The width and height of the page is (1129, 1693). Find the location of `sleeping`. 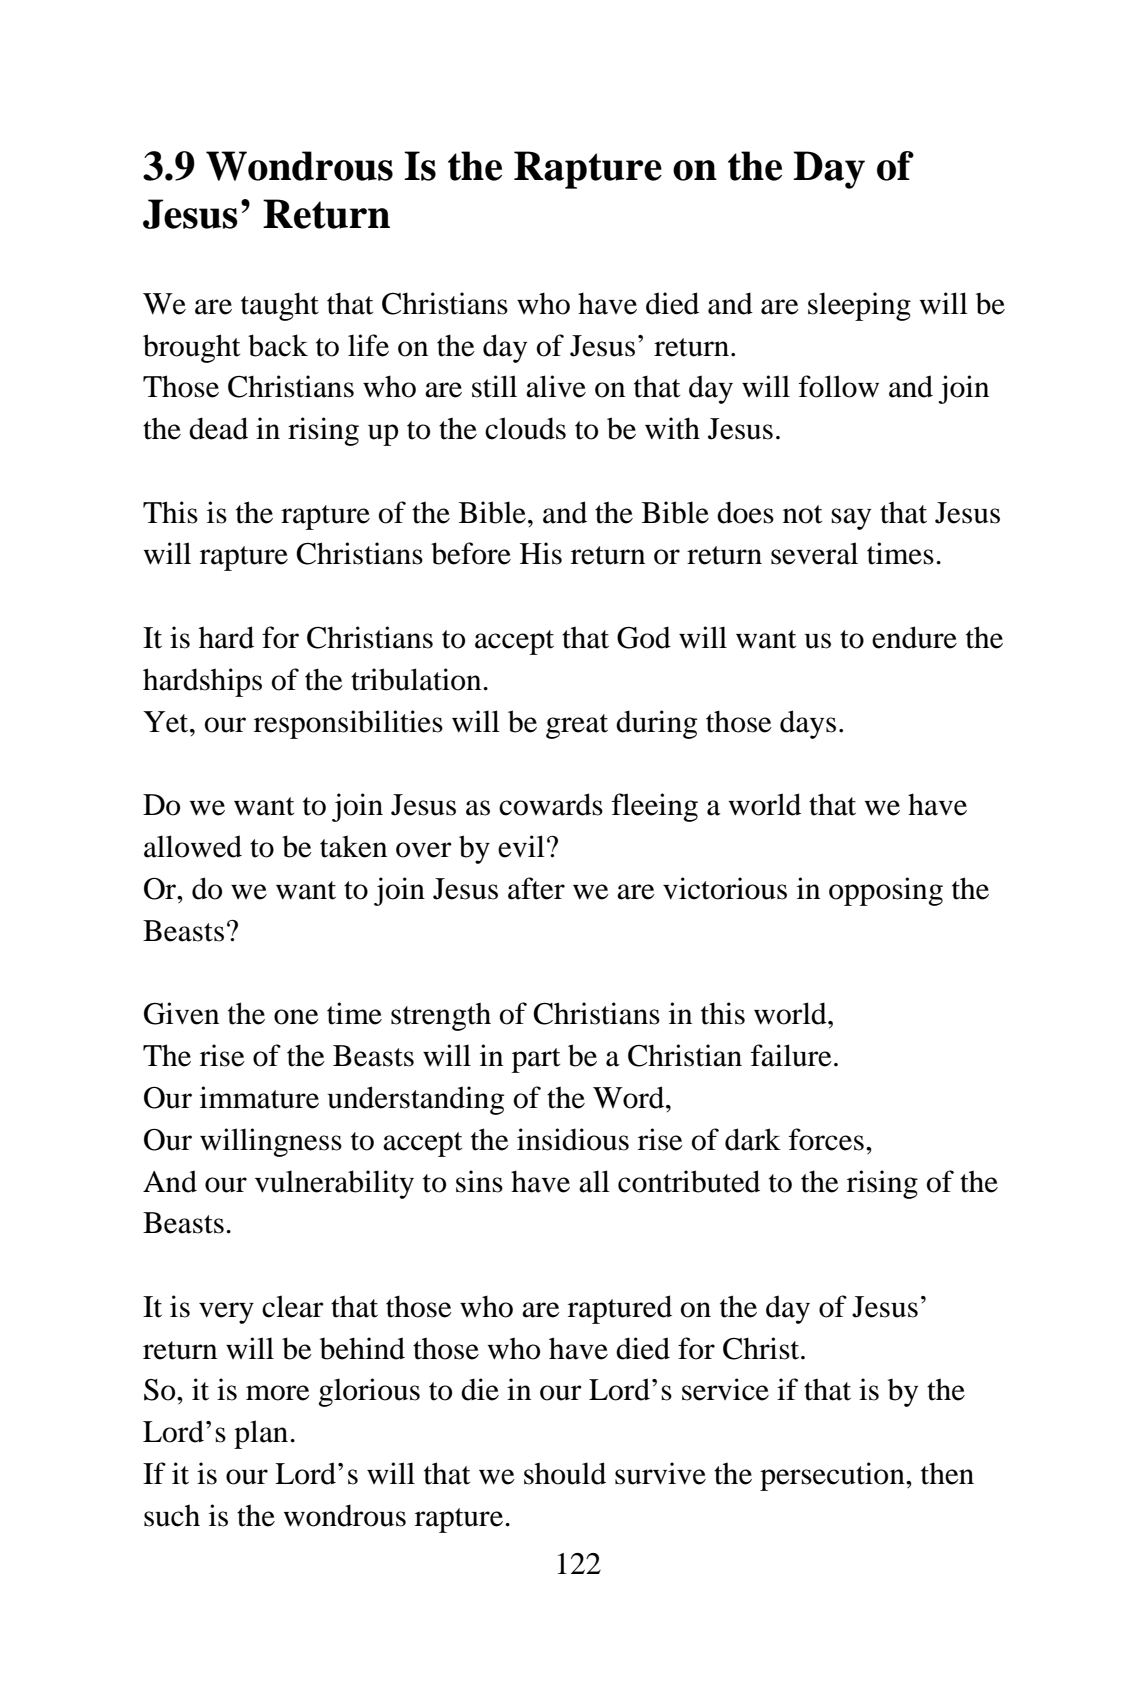

sleeping is located at coordinates (859, 306).
